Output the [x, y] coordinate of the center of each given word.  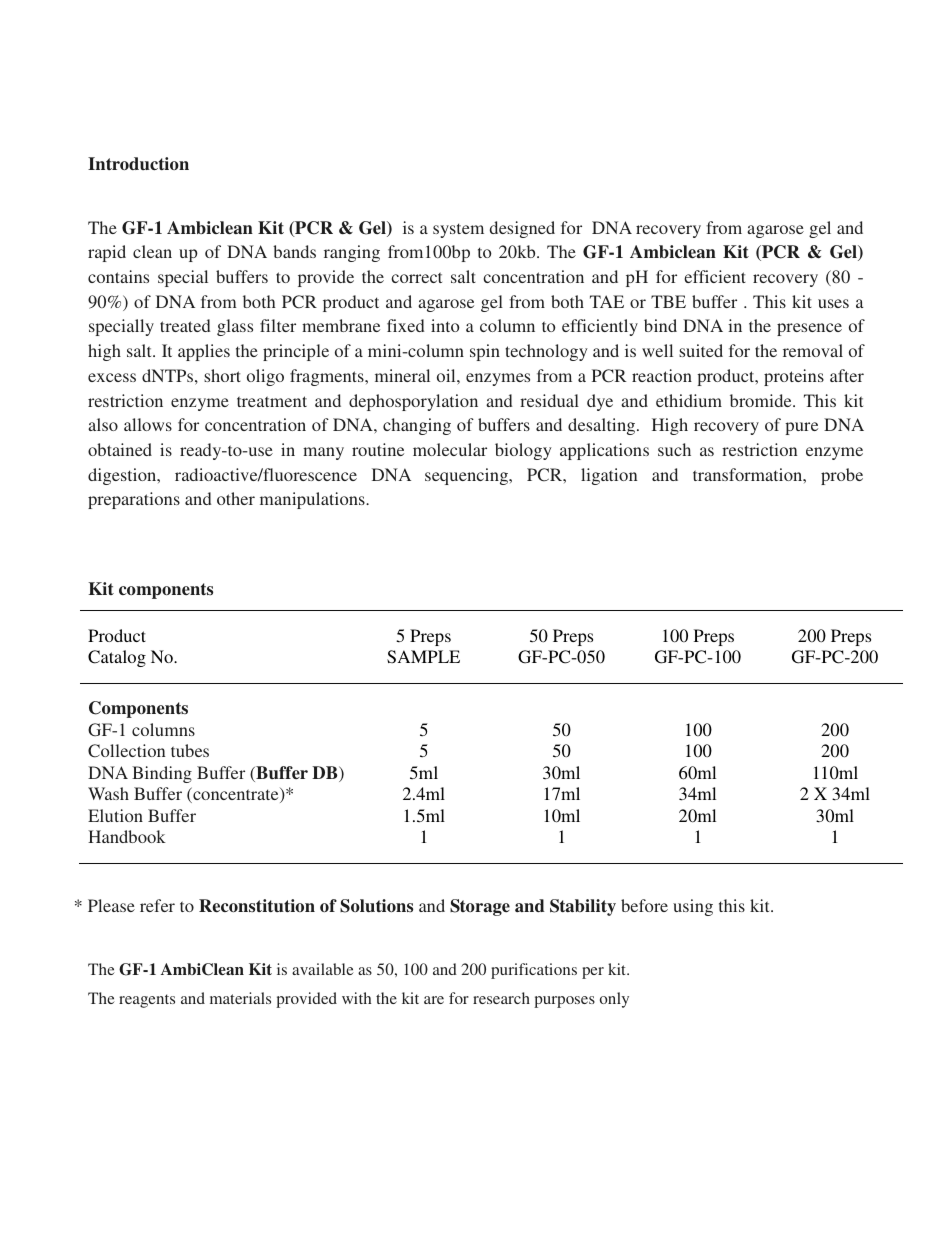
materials [240, 998]
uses [833, 303]
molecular [450, 449]
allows [148, 424]
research [501, 998]
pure [801, 428]
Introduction [138, 163]
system [458, 230]
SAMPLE [423, 657]
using [693, 907]
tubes [190, 750]
